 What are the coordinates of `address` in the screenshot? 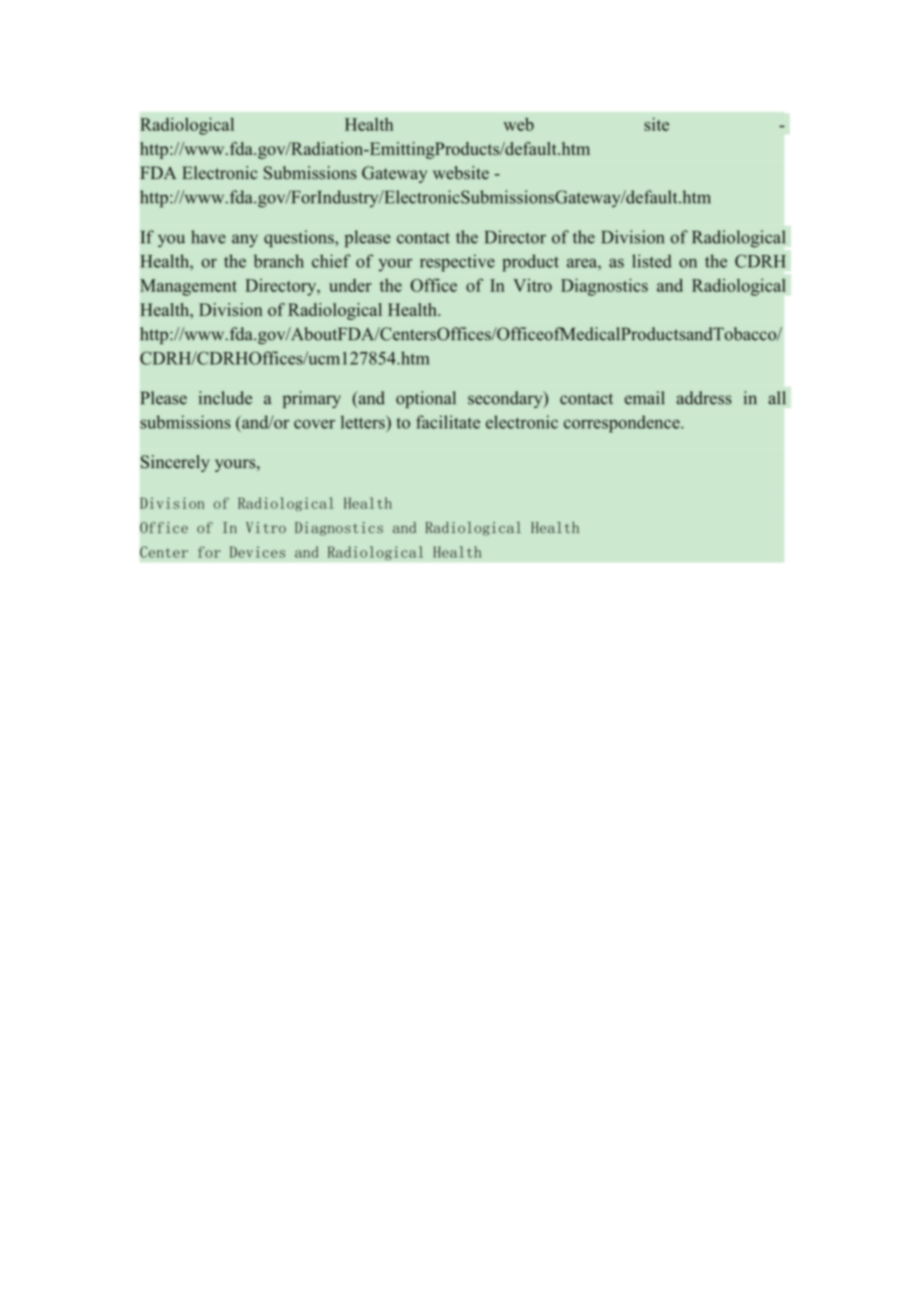 It's located at (704, 398).
